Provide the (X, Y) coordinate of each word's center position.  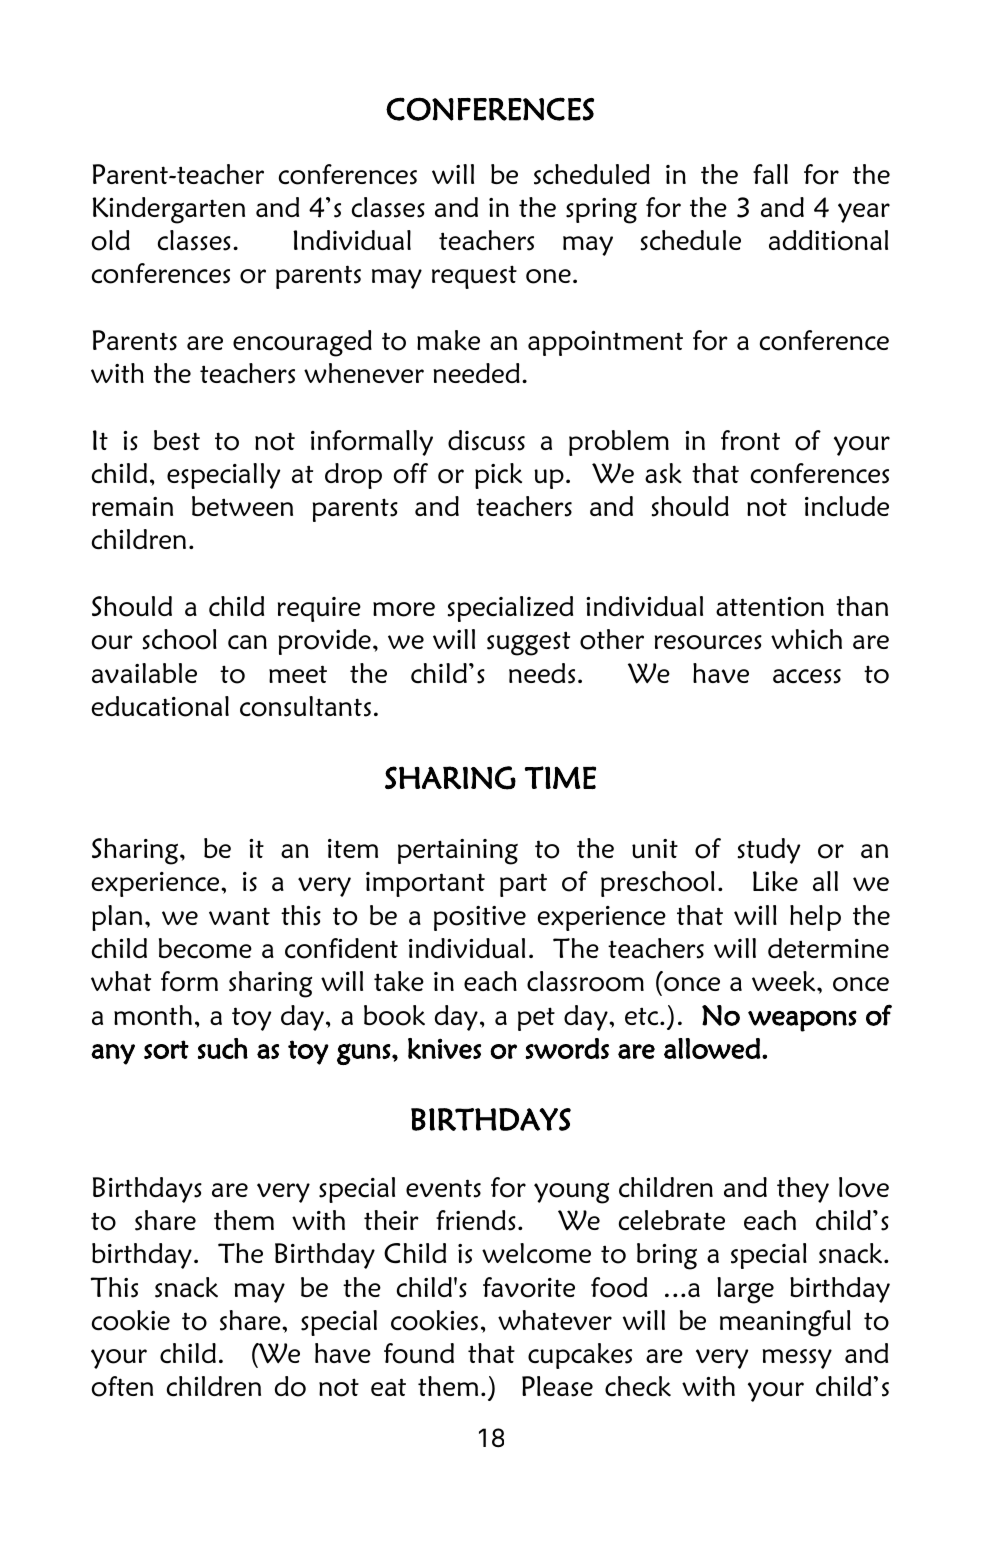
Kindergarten (169, 210)
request (474, 277)
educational (160, 706)
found (419, 1353)
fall (770, 174)
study (769, 851)
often (122, 1386)
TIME (560, 777)
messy (797, 1359)
